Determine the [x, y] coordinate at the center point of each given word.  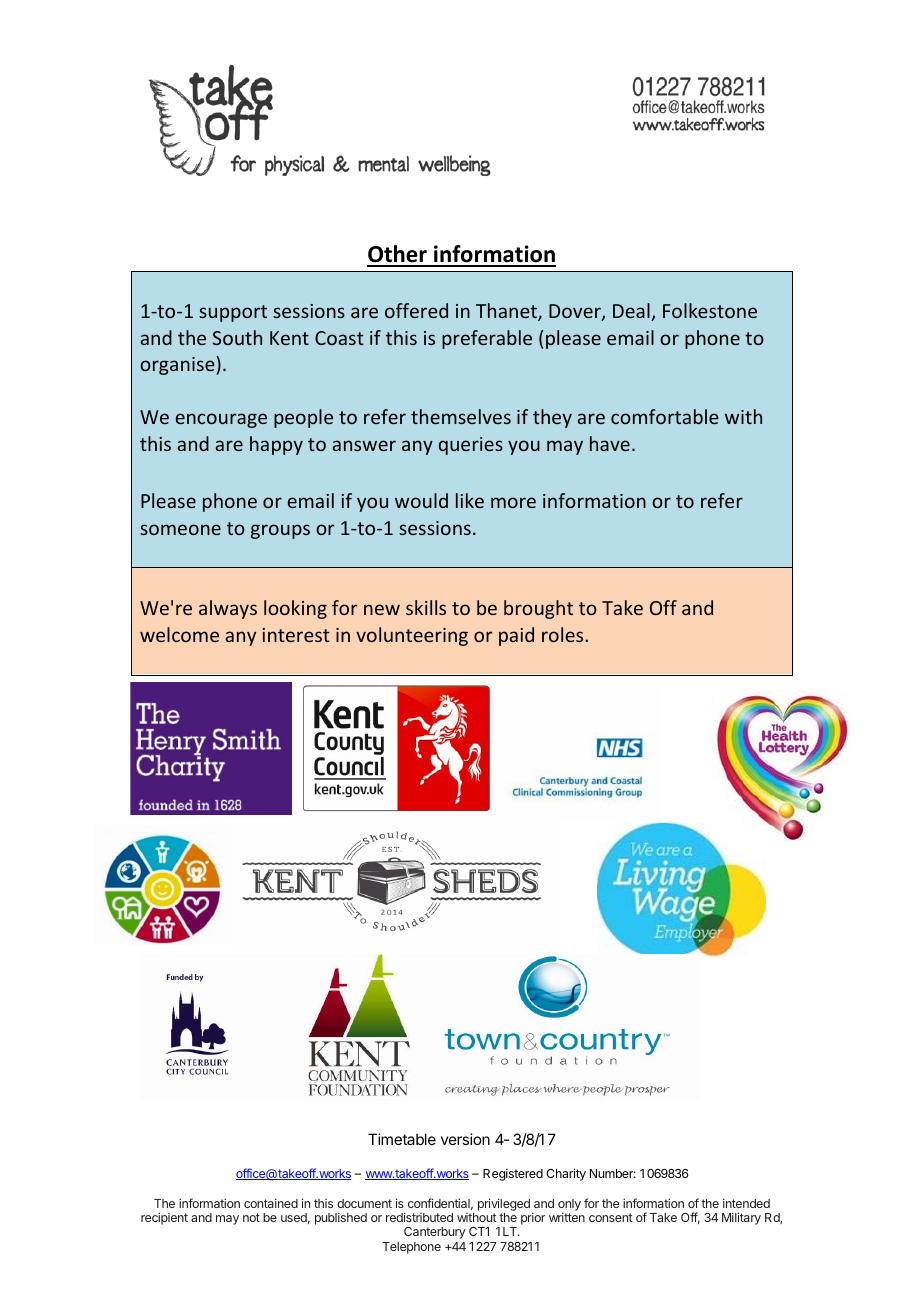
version [465, 1139]
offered [416, 310]
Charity [566, 1174]
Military [741, 1218]
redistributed [419, 1217]
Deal [632, 312]
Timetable [402, 1139]
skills [426, 607]
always [228, 609]
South [237, 337]
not [251, 1217]
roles [564, 634]
